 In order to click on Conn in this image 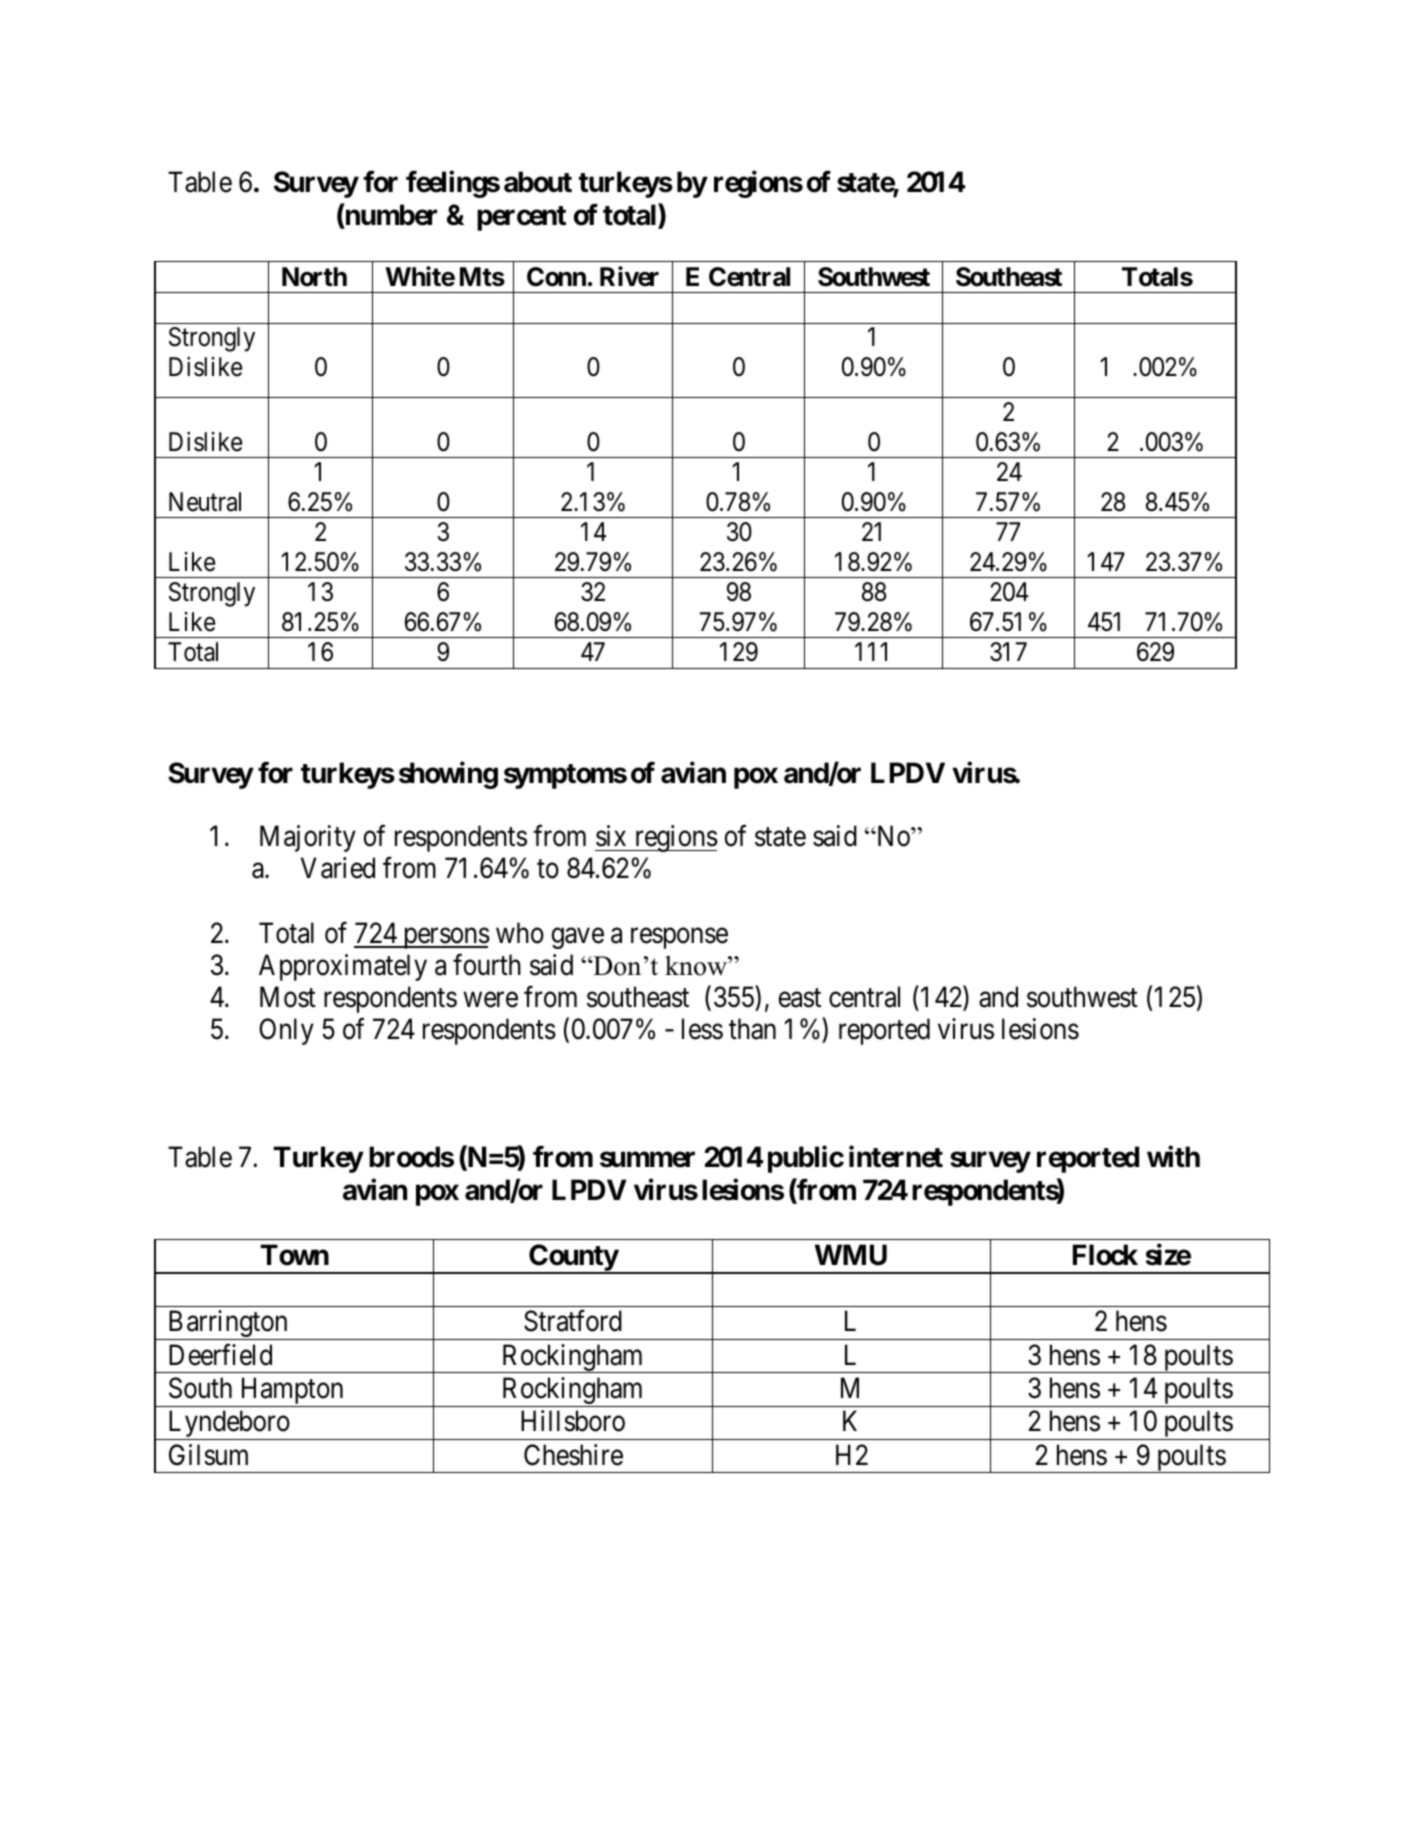, I will do `click(556, 277)`.
